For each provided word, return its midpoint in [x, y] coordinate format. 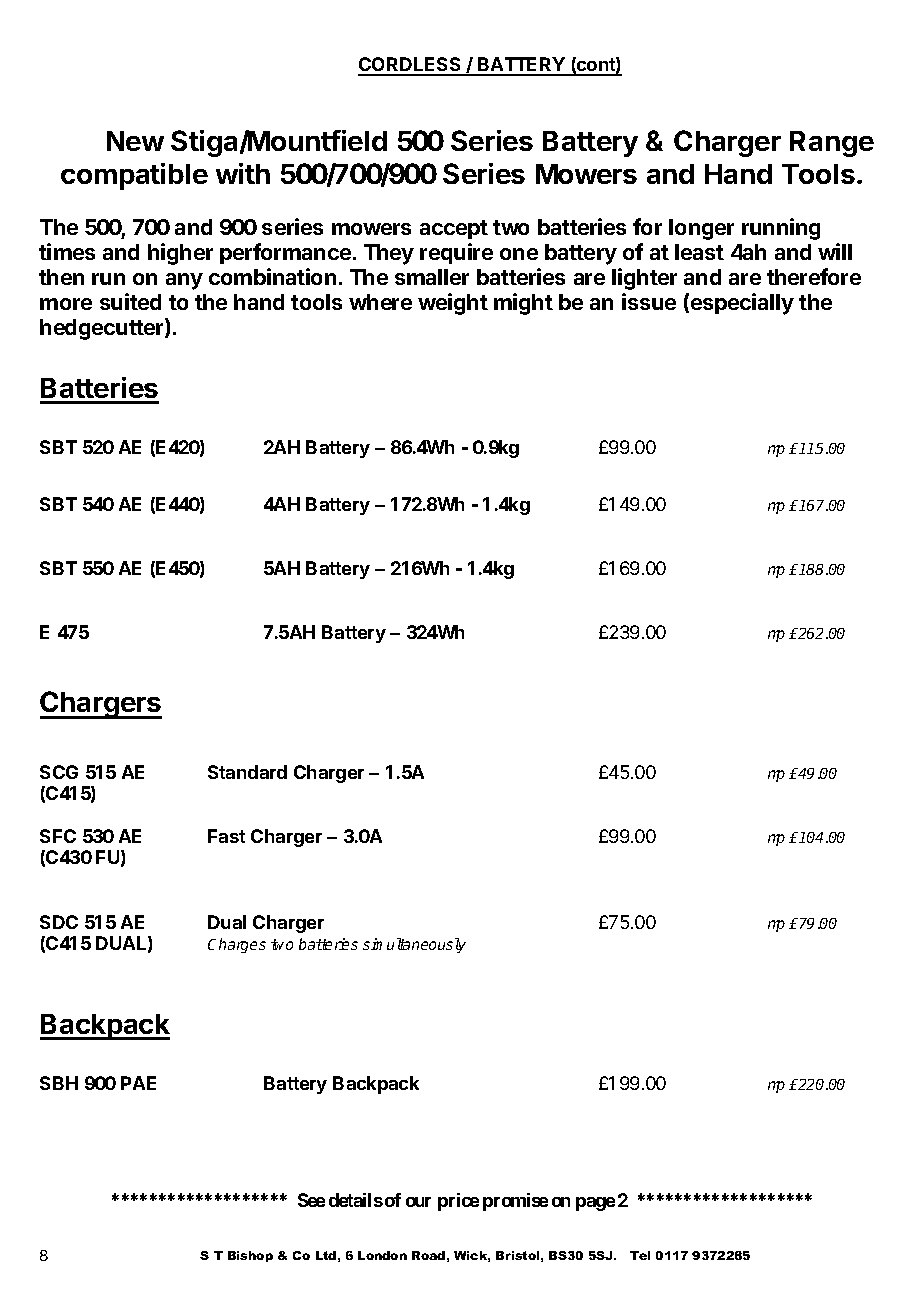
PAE [138, 1083]
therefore [814, 276]
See [311, 1200]
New [135, 141]
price [458, 1202]
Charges [237, 945]
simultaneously [414, 945]
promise [515, 1202]
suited [130, 301]
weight [453, 304]
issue [649, 301]
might [523, 304]
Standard [247, 772]
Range [832, 144]
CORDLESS [410, 66]
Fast [226, 836]
